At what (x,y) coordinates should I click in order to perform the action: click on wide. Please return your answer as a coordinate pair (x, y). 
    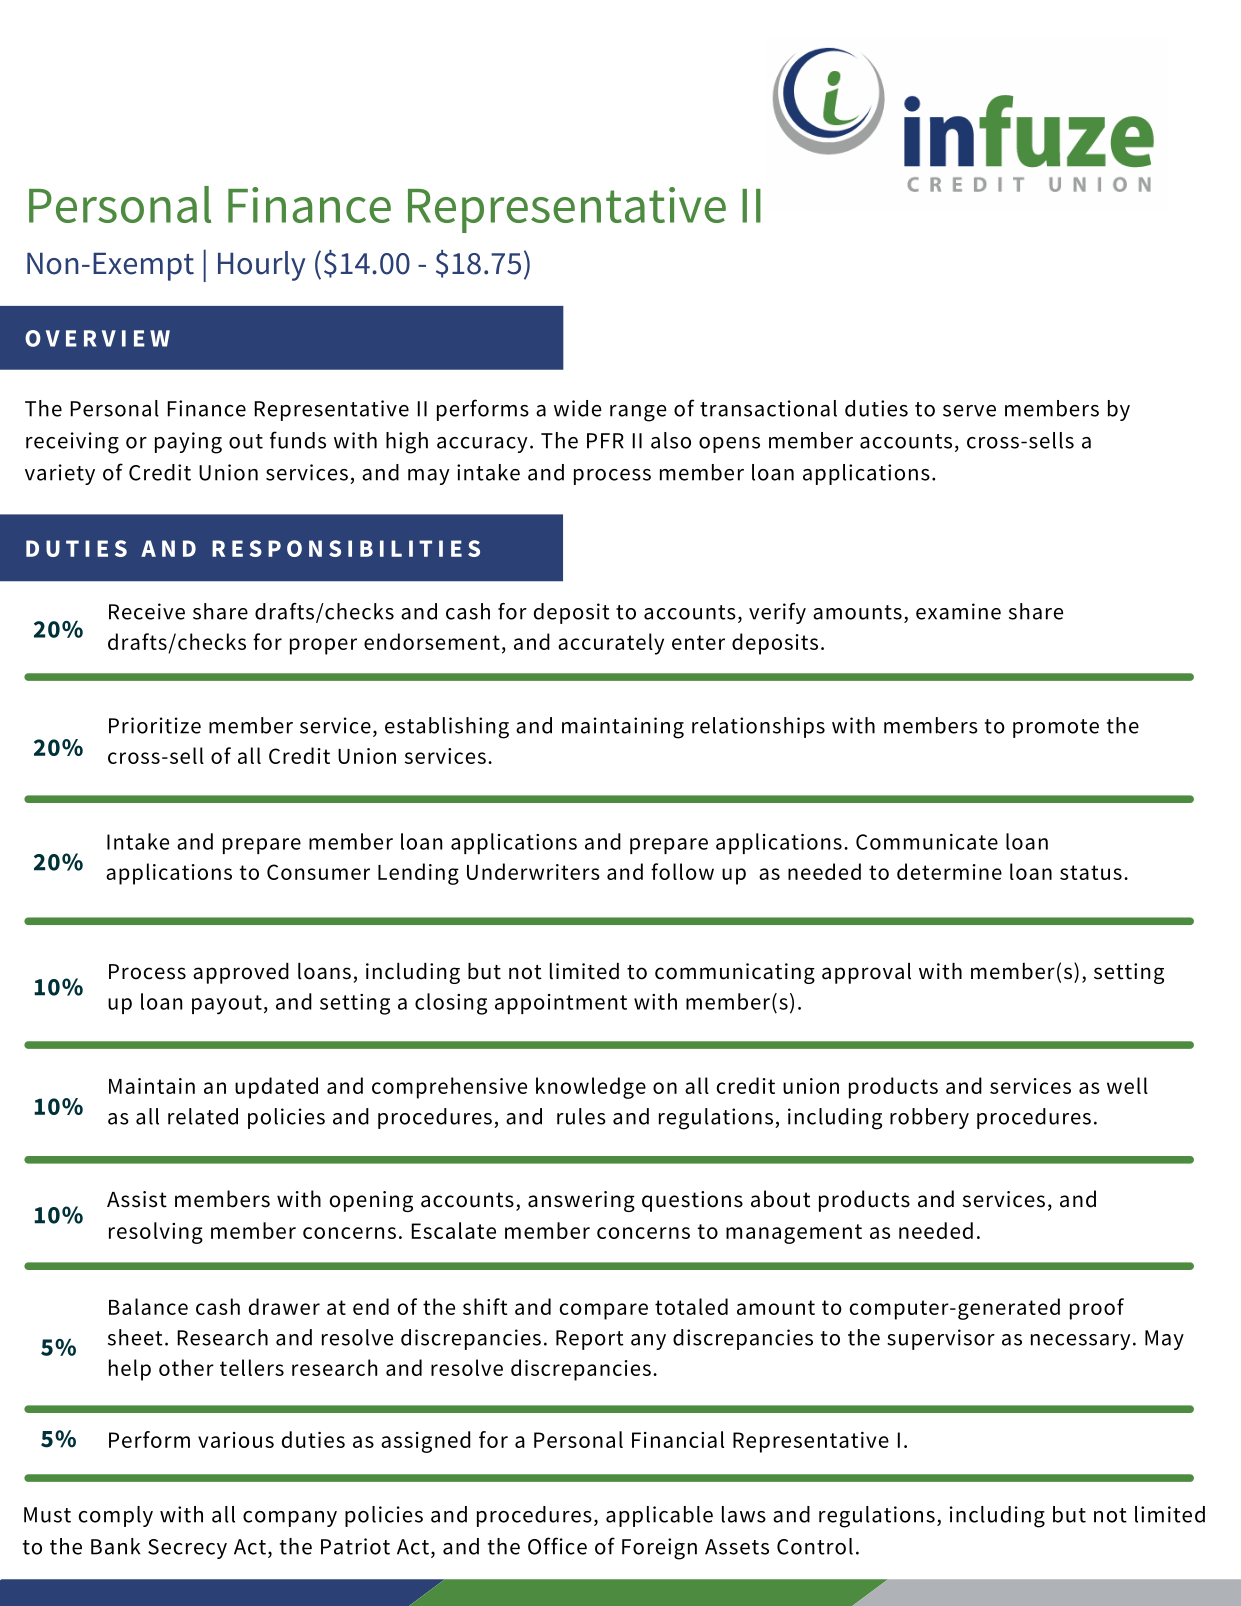
    Looking at the image, I should click on (578, 408).
